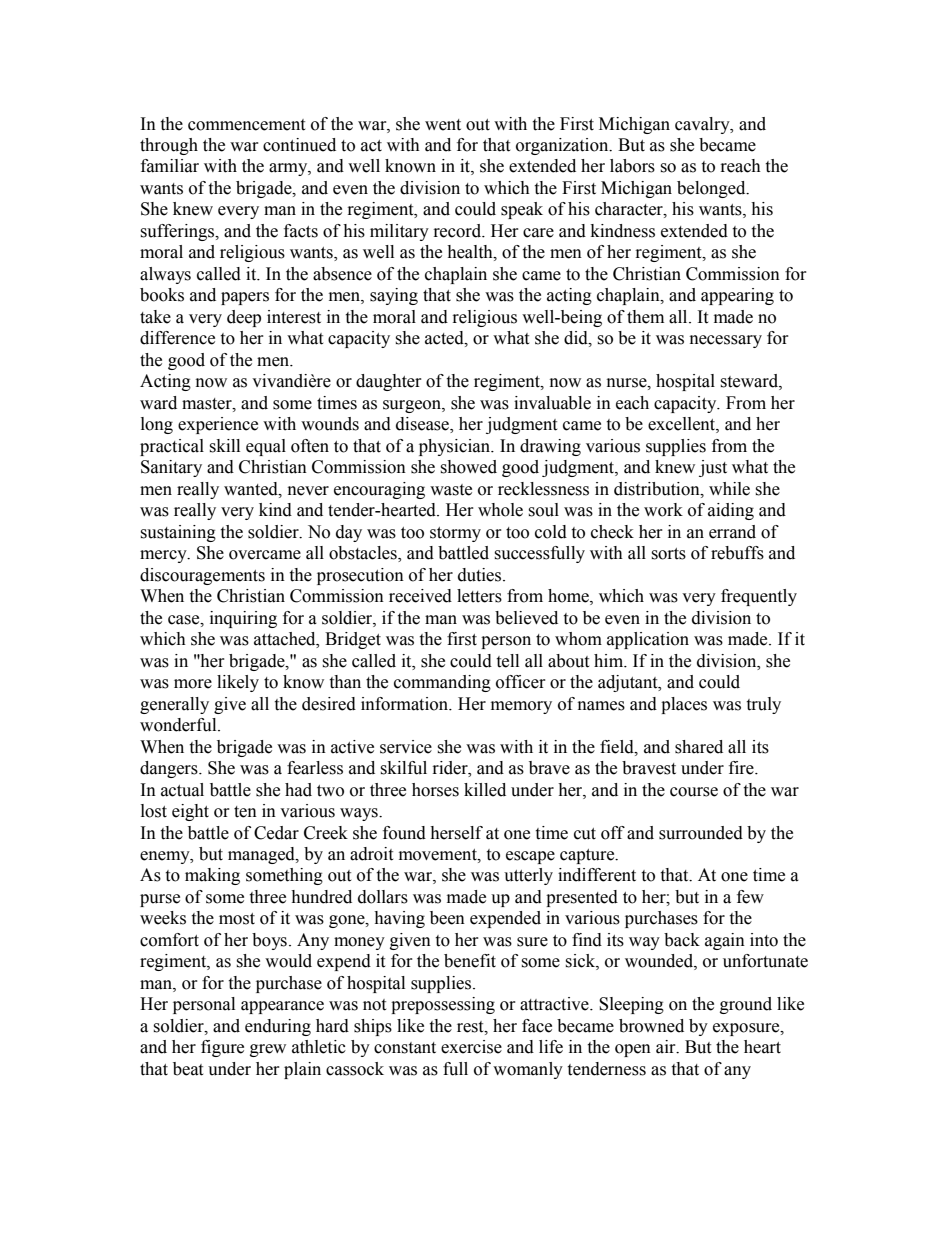 Image resolution: width=952 pixels, height=1233 pixels. What do you see at coordinates (252, 489) in the screenshot?
I see `wanted` at bounding box center [252, 489].
